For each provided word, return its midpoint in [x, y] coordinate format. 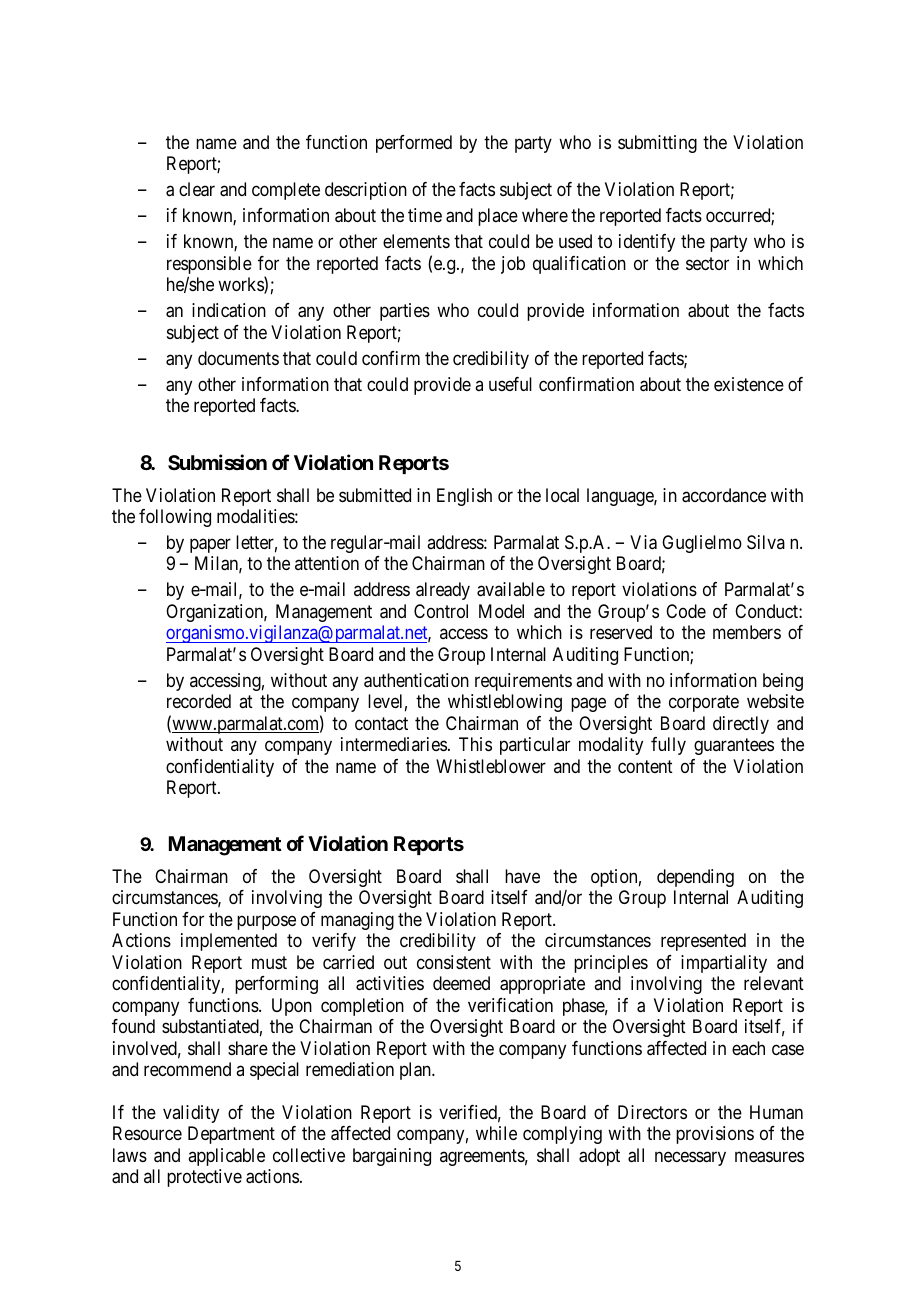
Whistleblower [491, 766]
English [464, 497]
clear [197, 189]
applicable [226, 1157]
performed [414, 144]
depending [695, 878]
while [496, 1133]
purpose [266, 922]
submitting [657, 144]
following [175, 518]
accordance [724, 495]
